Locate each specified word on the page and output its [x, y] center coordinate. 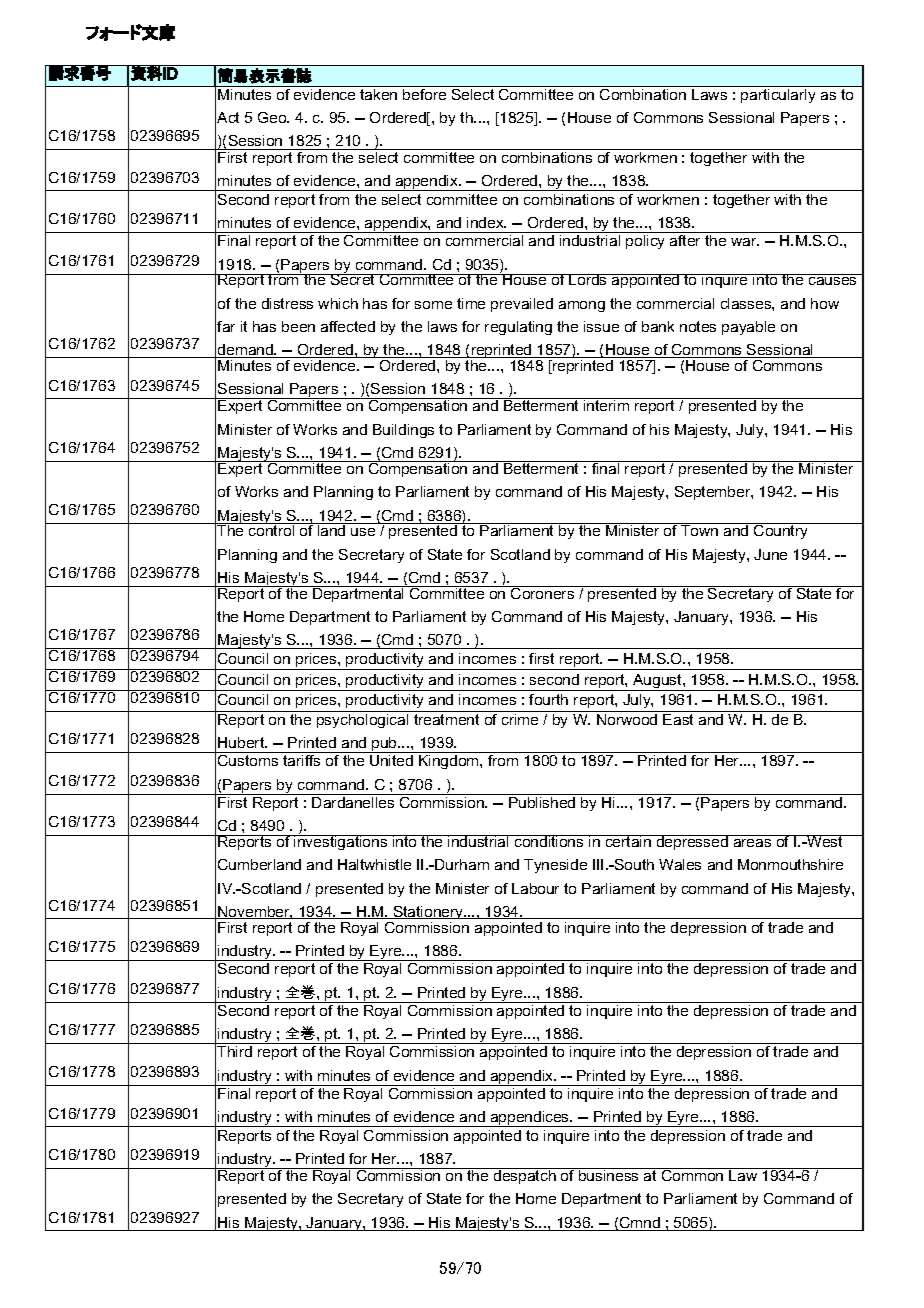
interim [607, 404]
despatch [525, 1176]
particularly [778, 94]
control [272, 529]
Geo [273, 117]
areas [752, 843]
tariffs [301, 760]
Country [781, 531]
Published [542, 802]
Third [234, 1051]
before [425, 93]
